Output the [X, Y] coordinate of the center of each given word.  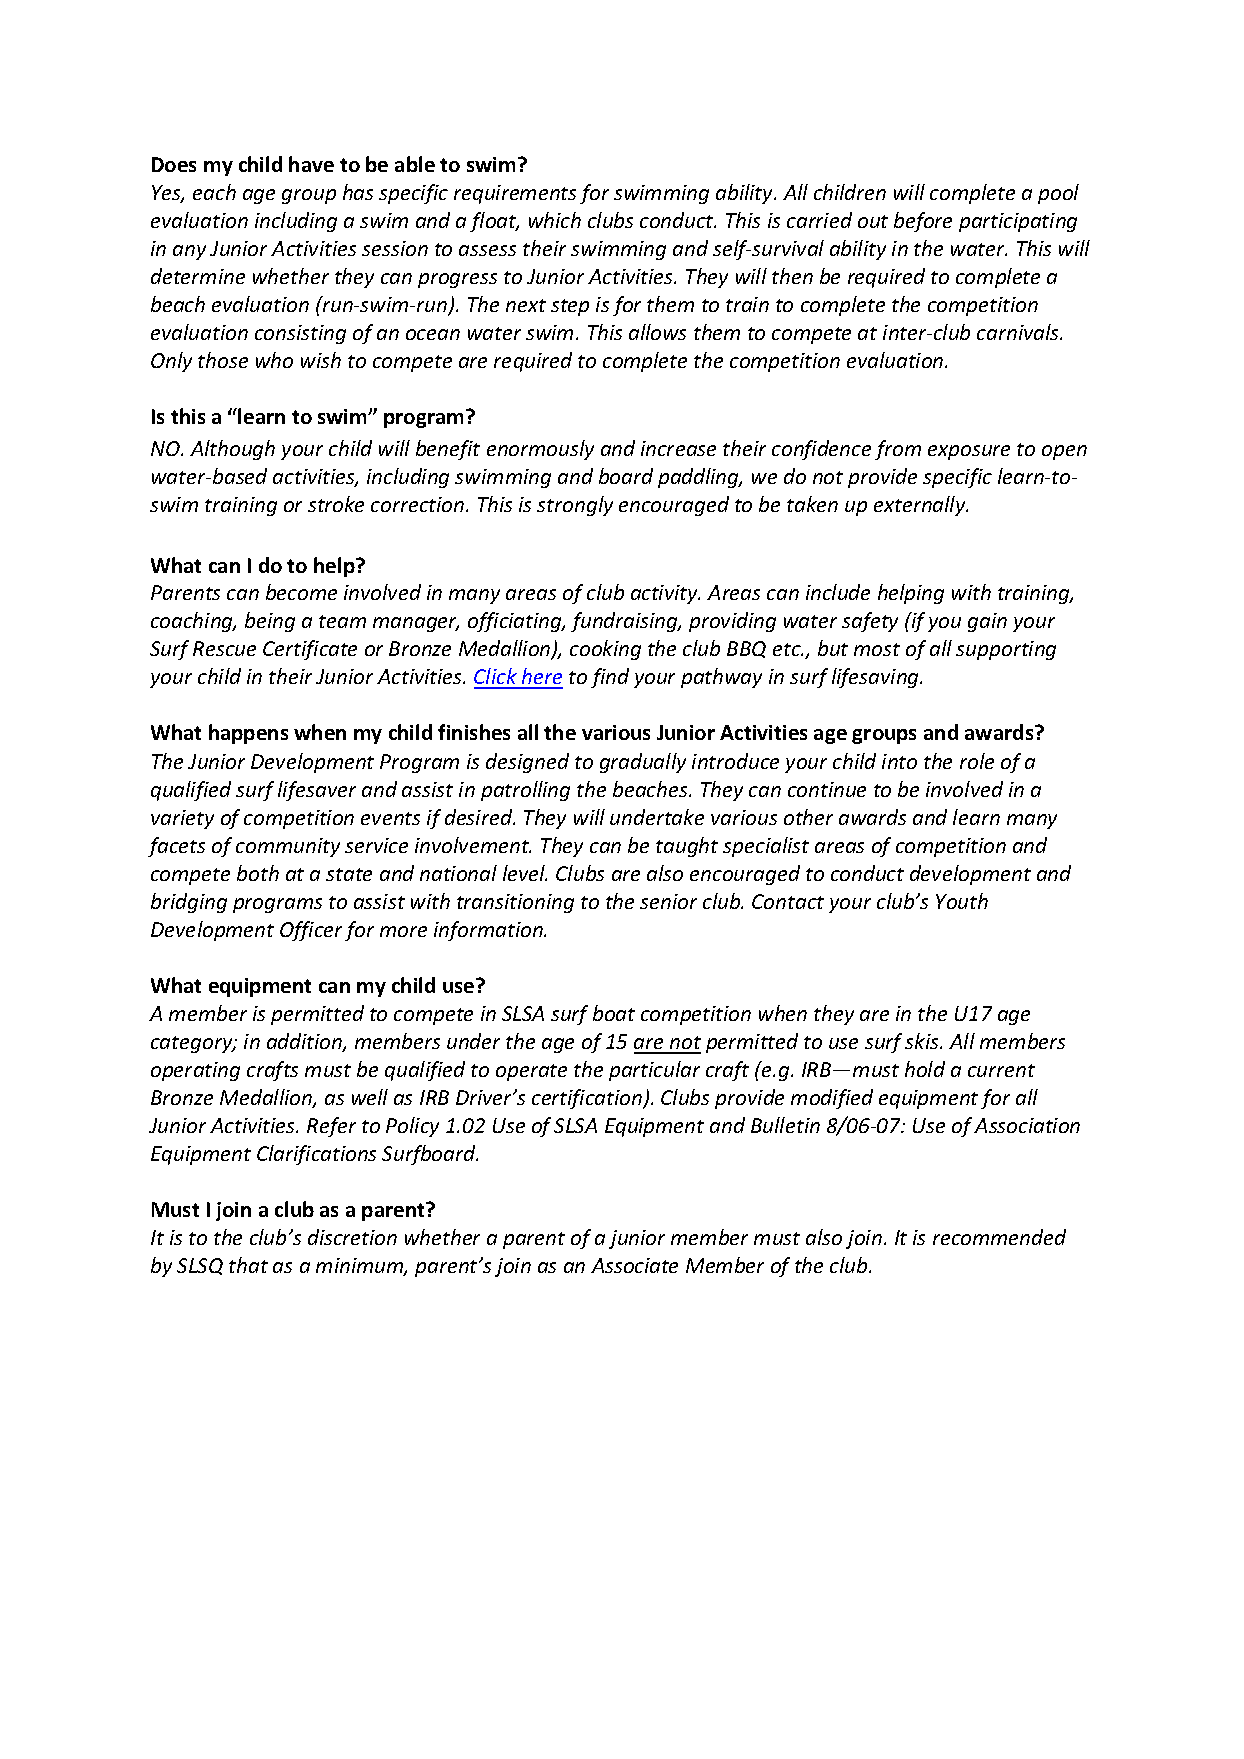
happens [248, 734]
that [248, 1265]
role [977, 761]
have [311, 164]
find [610, 678]
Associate [634, 1265]
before [923, 222]
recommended [999, 1237]
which [555, 220]
